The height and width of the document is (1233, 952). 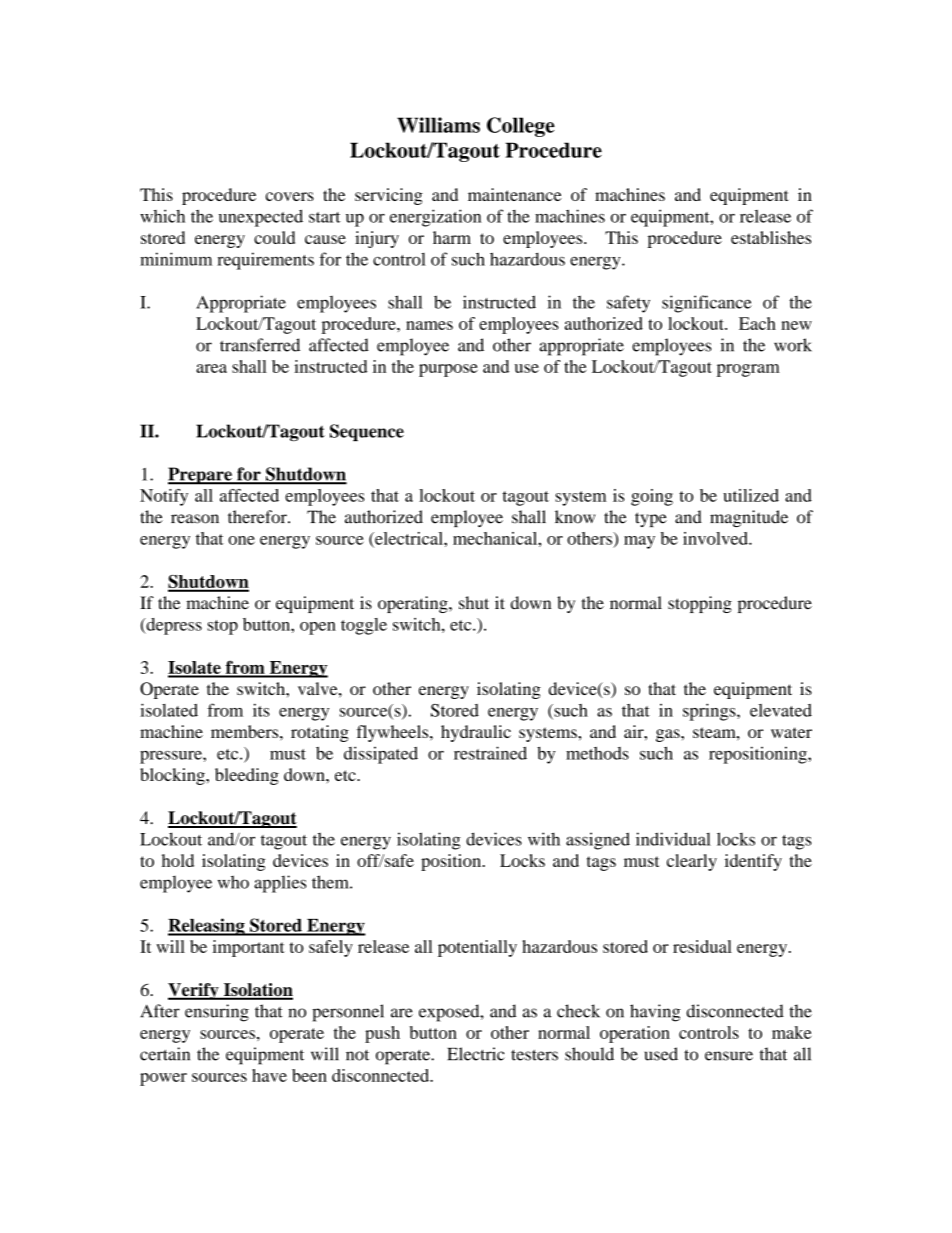 What do you see at coordinates (367, 432) in the document?
I see `Sequence` at bounding box center [367, 432].
